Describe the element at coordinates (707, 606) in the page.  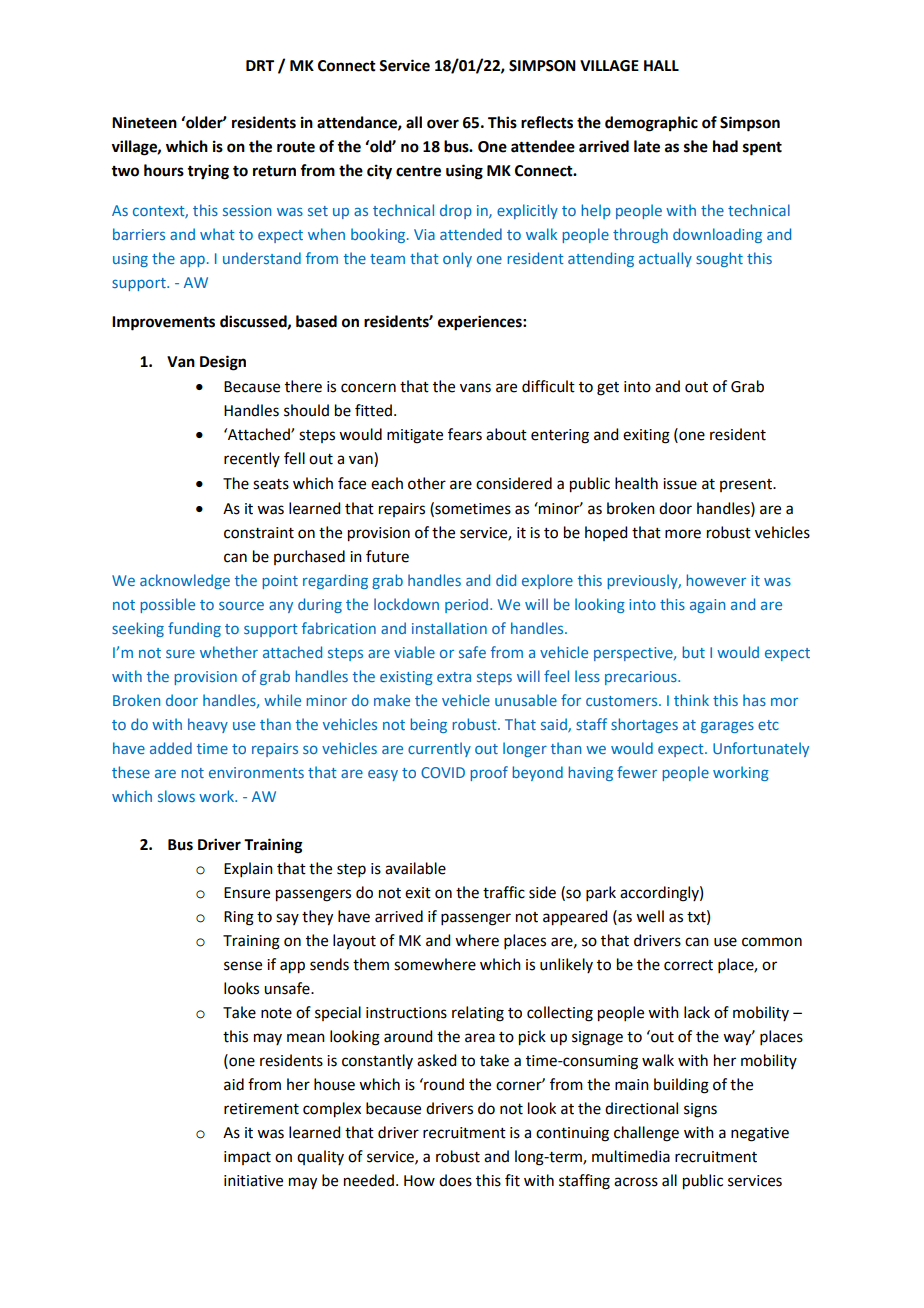
I see `again` at that location.
